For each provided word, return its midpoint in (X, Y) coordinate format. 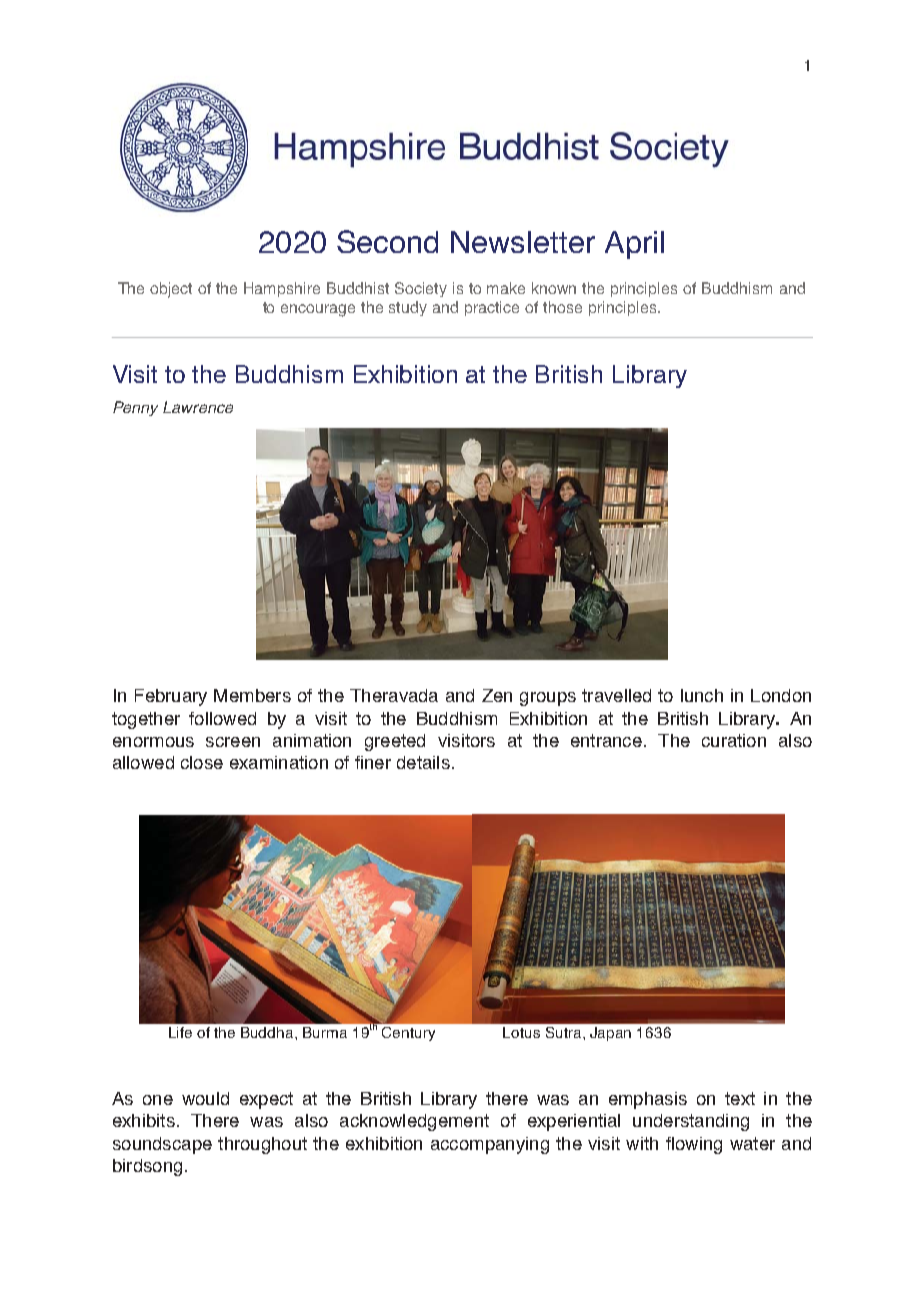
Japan (610, 1034)
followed (222, 718)
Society (421, 289)
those (562, 307)
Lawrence (198, 407)
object (171, 290)
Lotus (521, 1032)
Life (180, 1032)
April (634, 245)
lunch (702, 695)
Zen (497, 695)
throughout (262, 1145)
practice (492, 308)
